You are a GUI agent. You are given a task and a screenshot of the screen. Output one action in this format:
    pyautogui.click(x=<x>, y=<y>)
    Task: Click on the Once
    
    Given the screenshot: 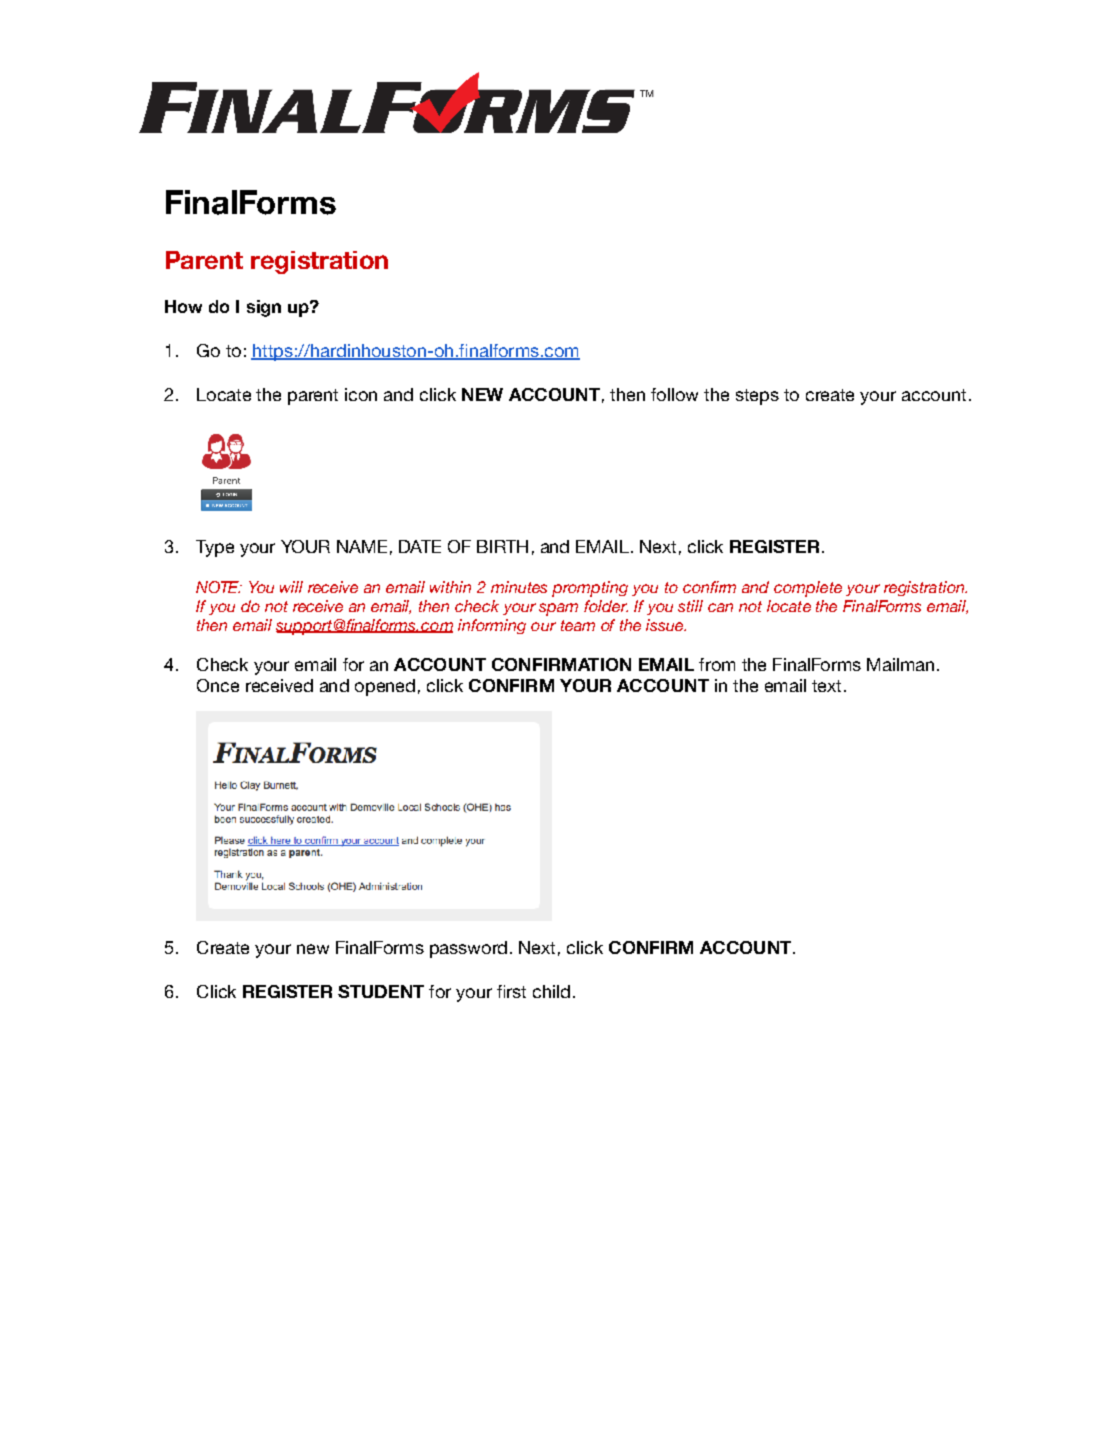 What is the action you would take?
    pyautogui.click(x=218, y=685)
